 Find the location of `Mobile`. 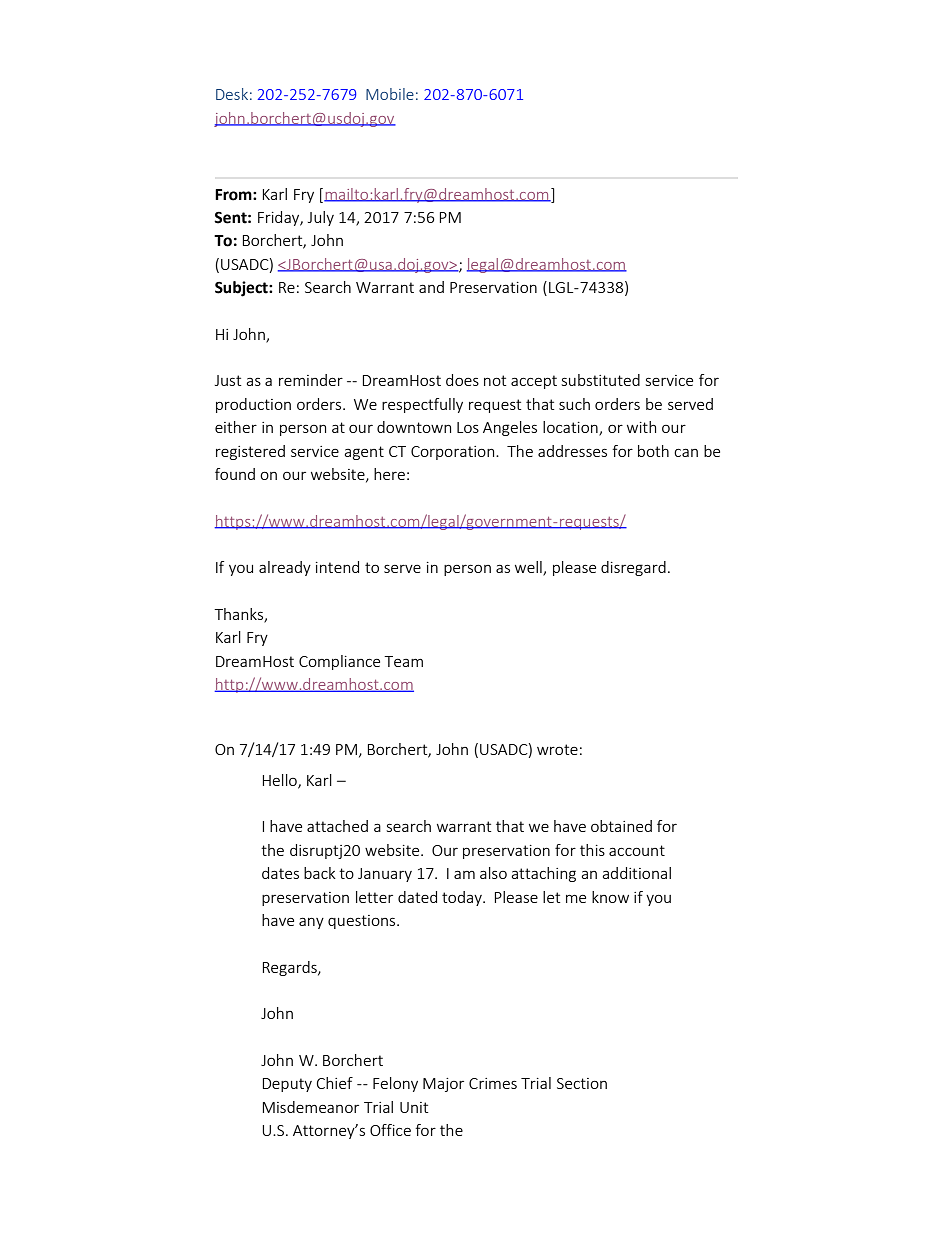

Mobile is located at coordinates (390, 94).
